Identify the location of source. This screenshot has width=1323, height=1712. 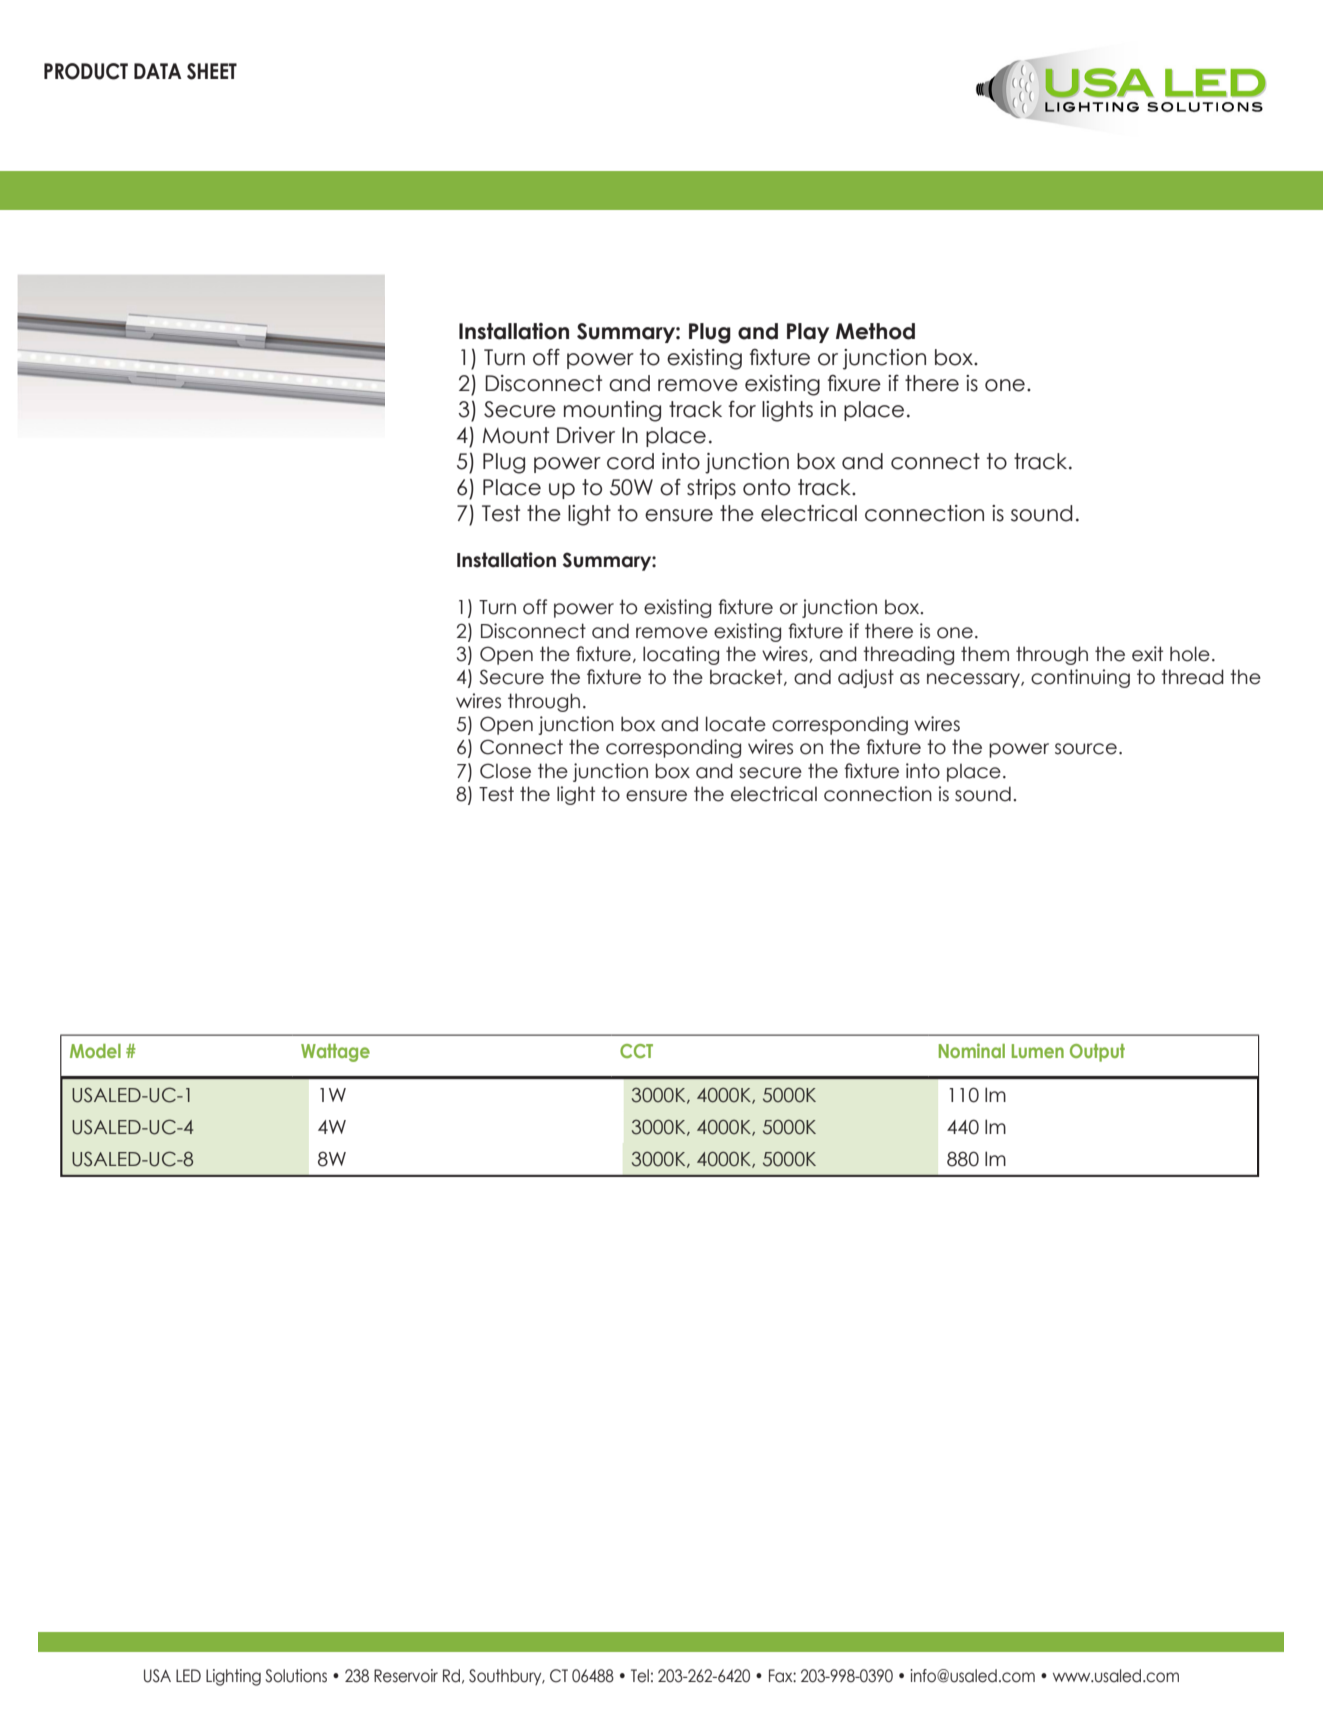
(1086, 749).
